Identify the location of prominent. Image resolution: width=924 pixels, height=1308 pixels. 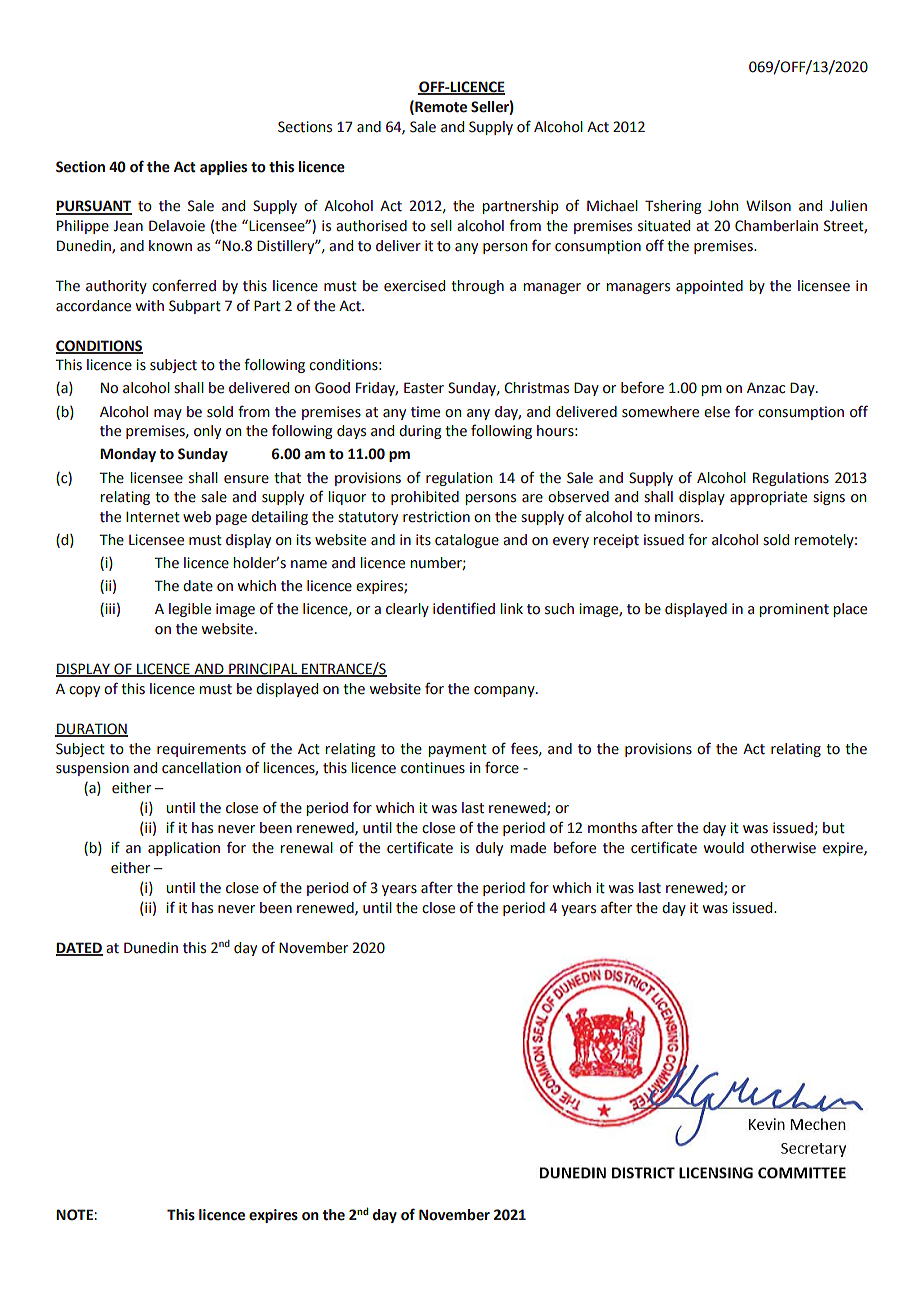
(794, 610).
